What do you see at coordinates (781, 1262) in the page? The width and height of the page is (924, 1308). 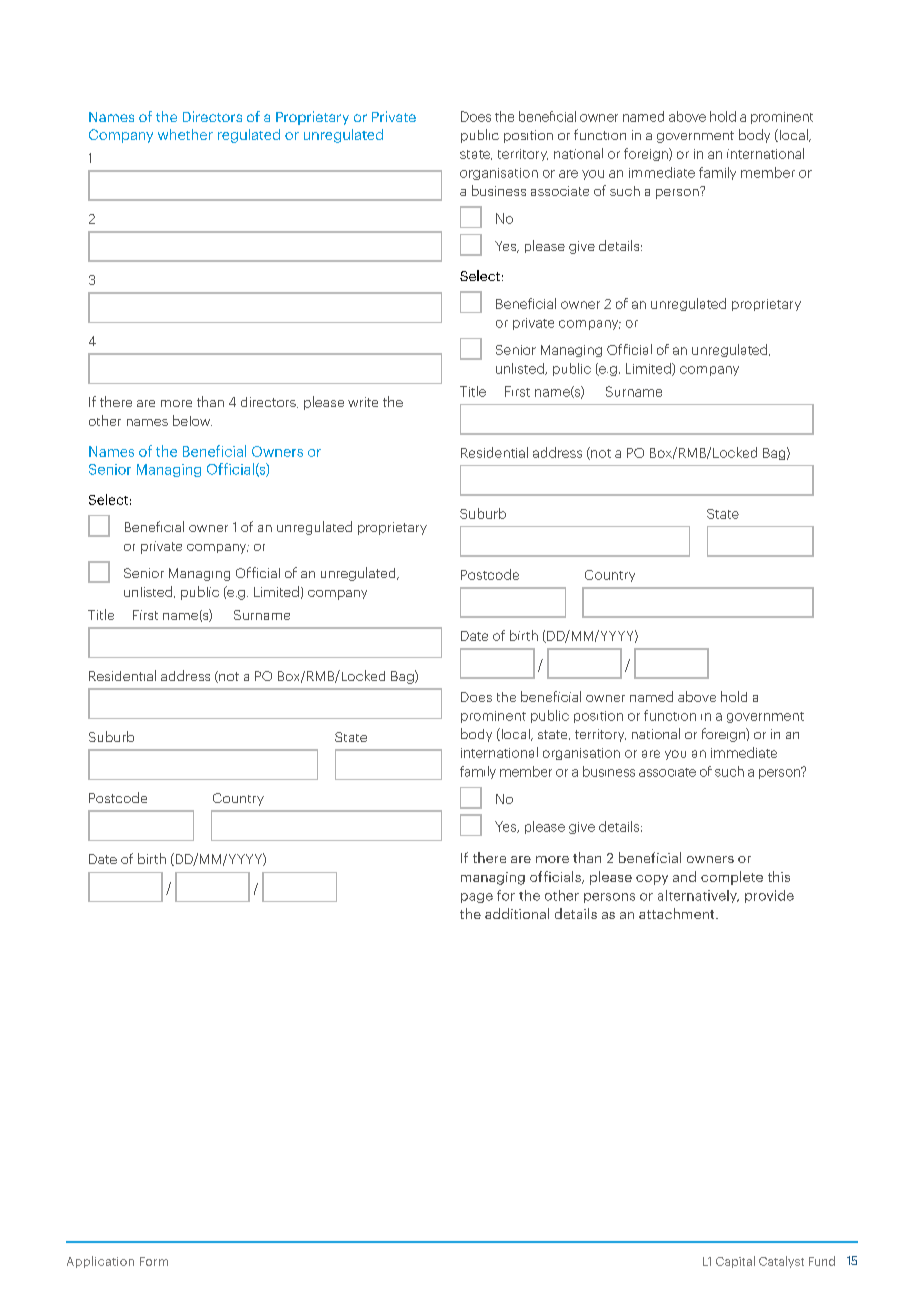 I see `Catalyst` at bounding box center [781, 1262].
